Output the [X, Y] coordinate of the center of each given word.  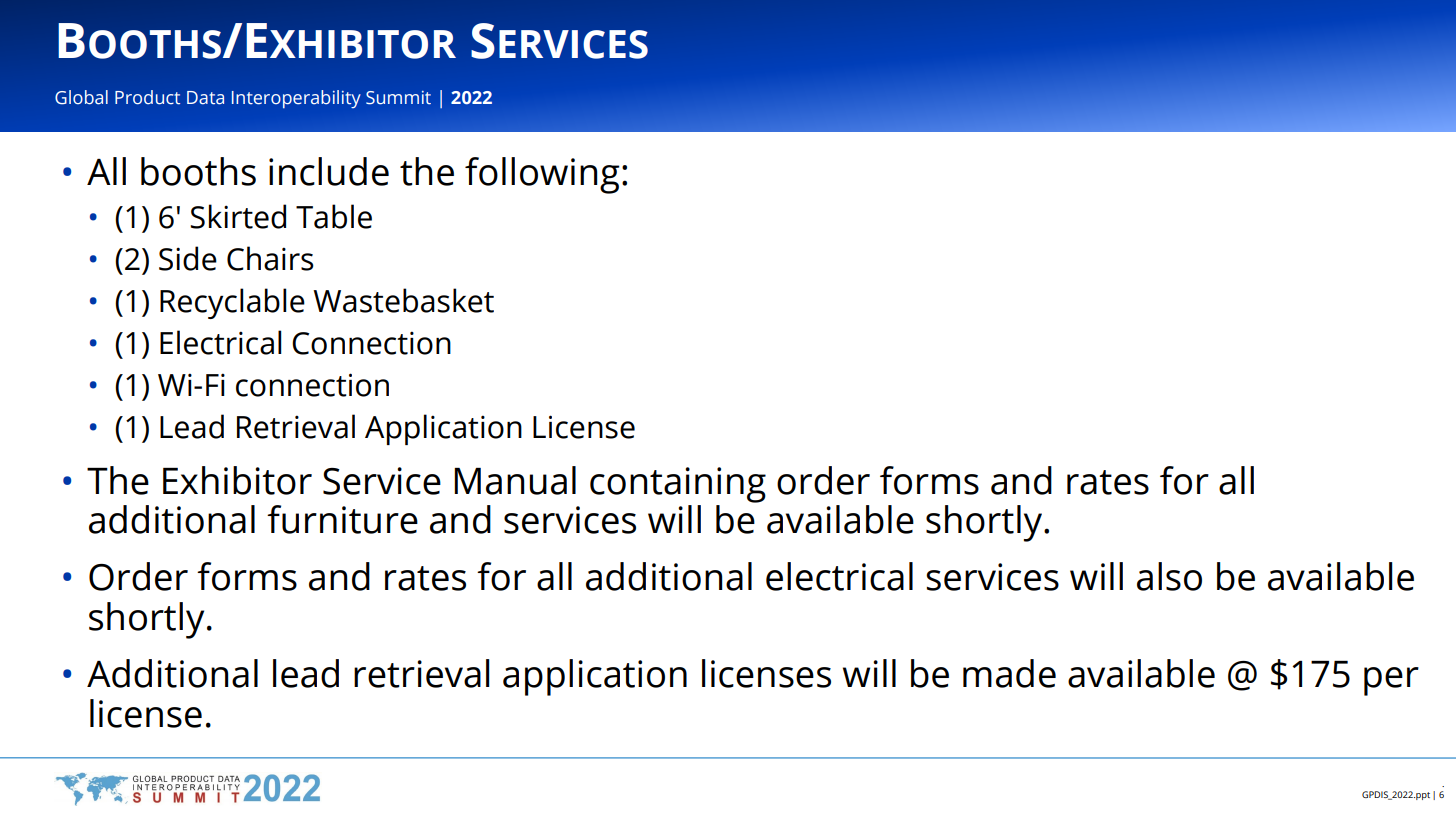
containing [678, 485]
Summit [398, 98]
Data [205, 98]
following [542, 175]
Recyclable [232, 303]
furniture [342, 519]
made [1009, 673]
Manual [515, 480]
